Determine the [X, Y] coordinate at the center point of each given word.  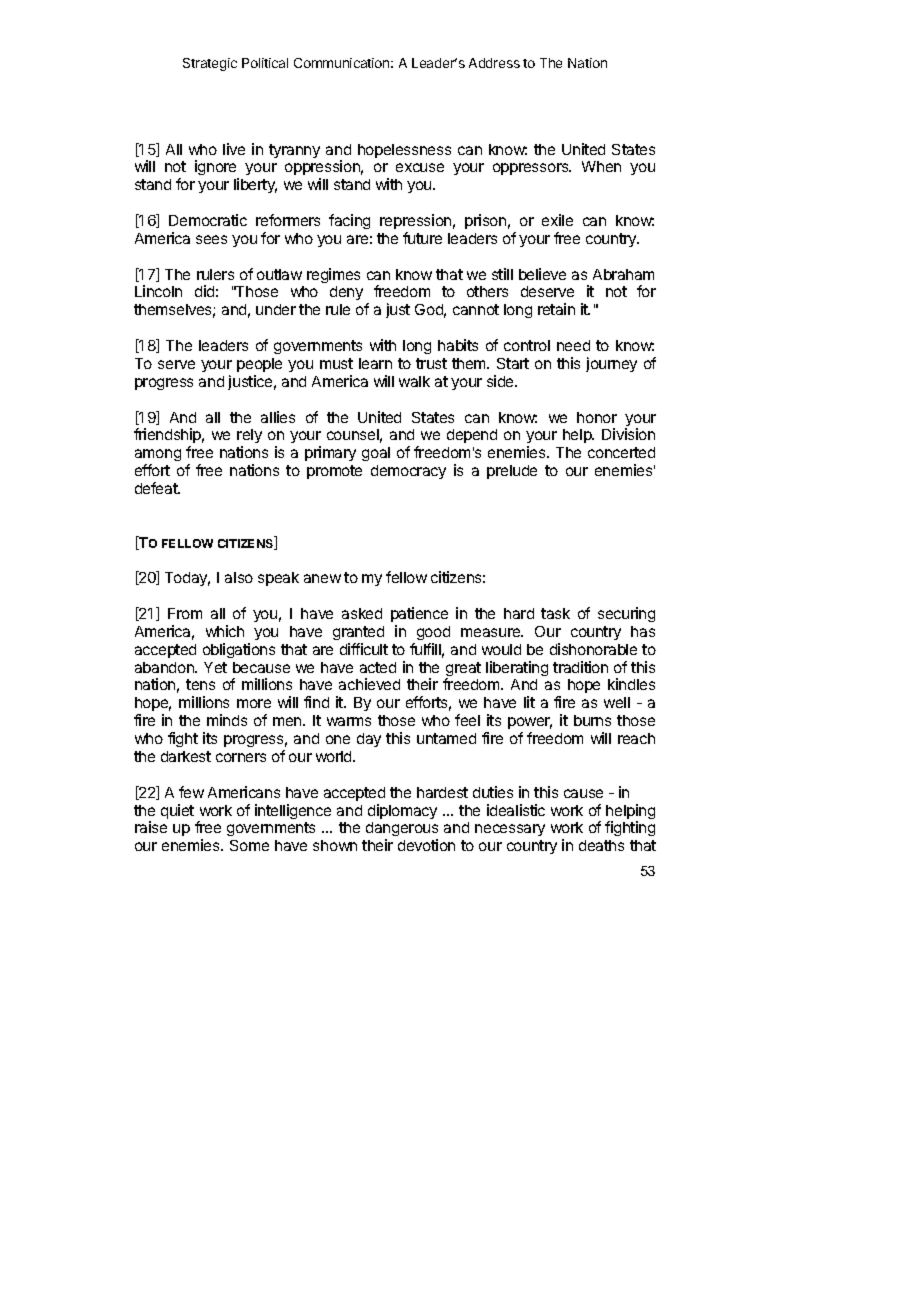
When [601, 166]
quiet [177, 811]
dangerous [402, 831]
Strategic [210, 64]
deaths [601, 845]
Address [494, 63]
